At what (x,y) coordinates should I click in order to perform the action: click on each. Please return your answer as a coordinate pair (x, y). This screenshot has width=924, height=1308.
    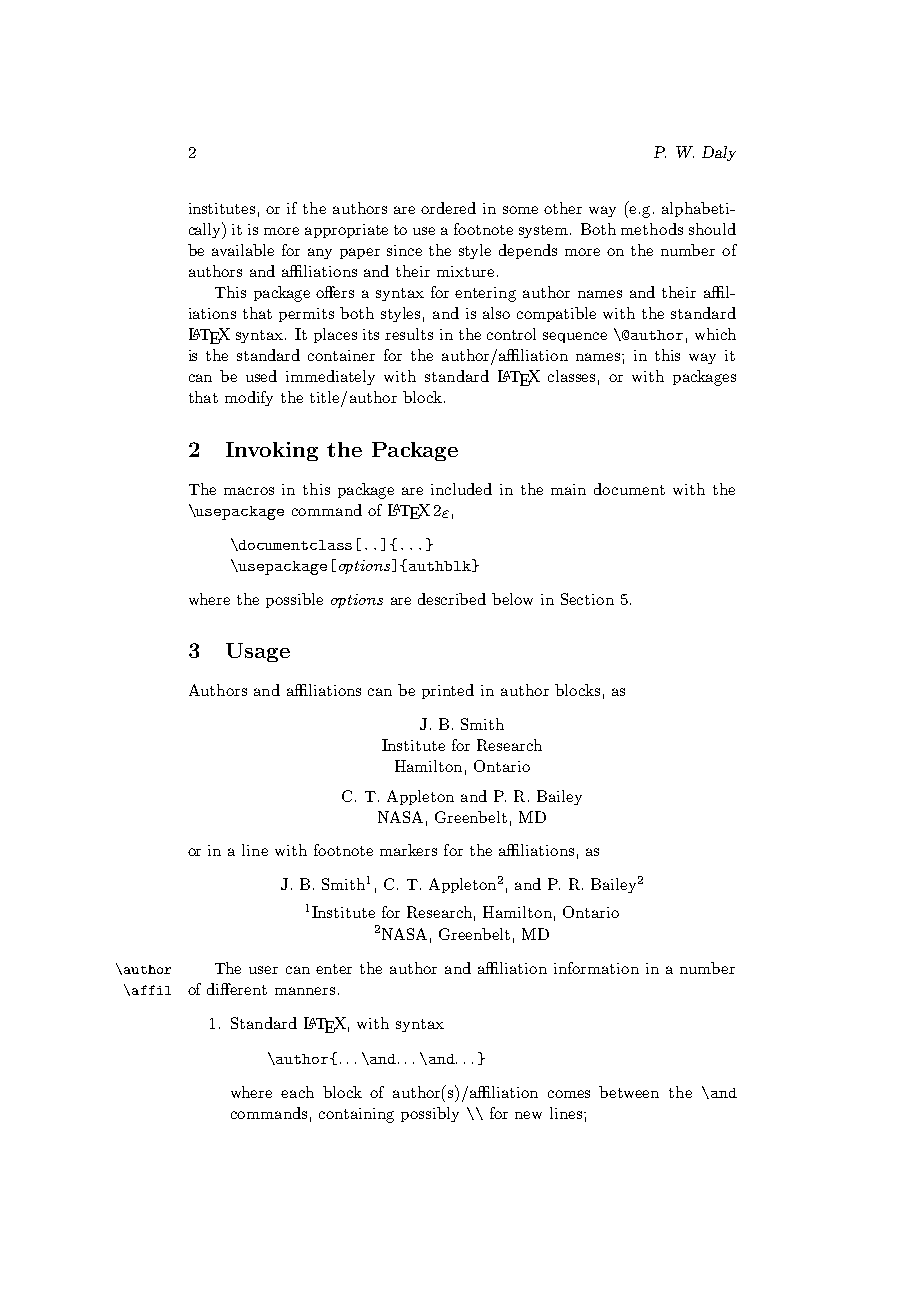
    Looking at the image, I should click on (297, 1092).
